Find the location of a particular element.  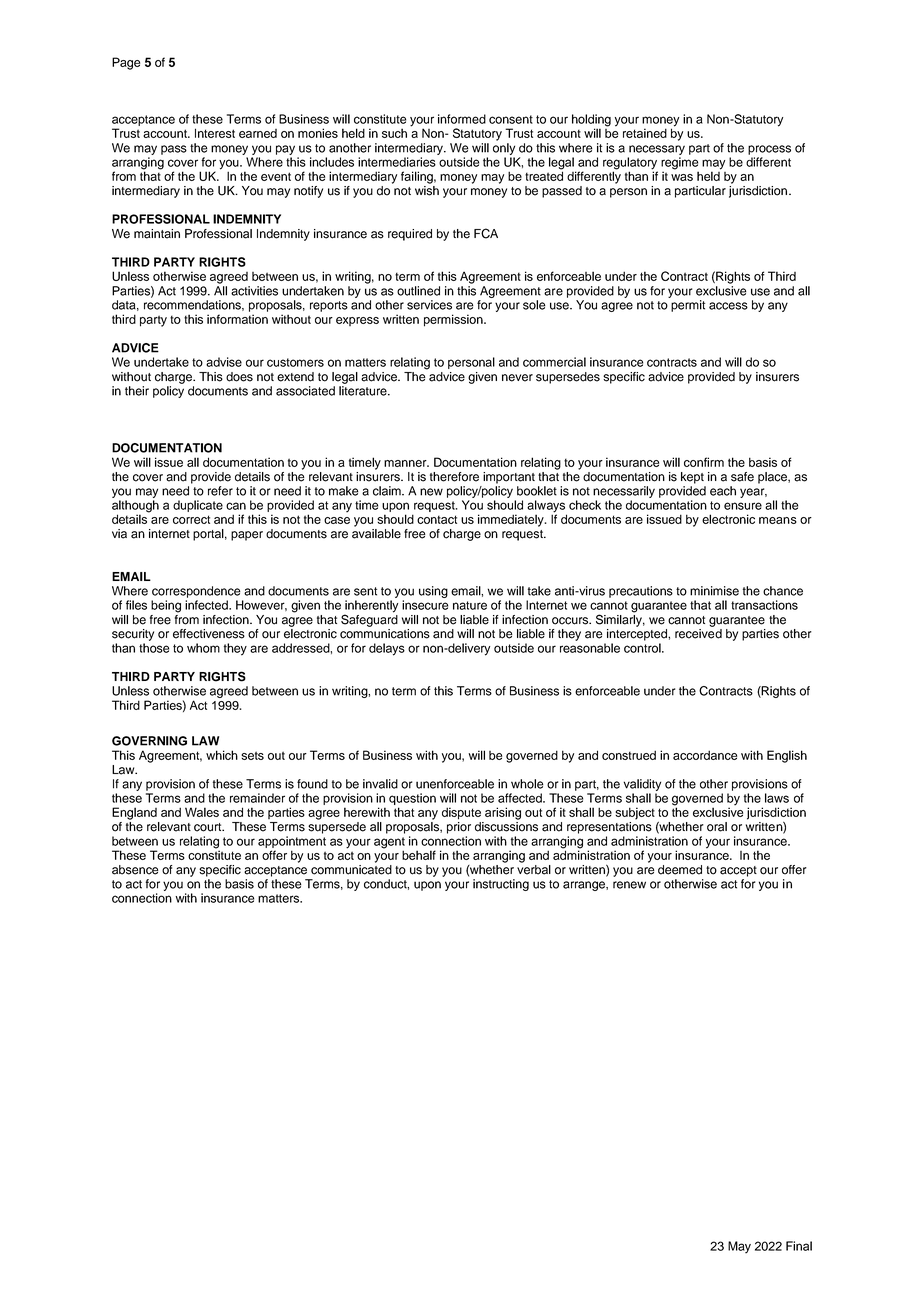

process is located at coordinates (769, 150).
